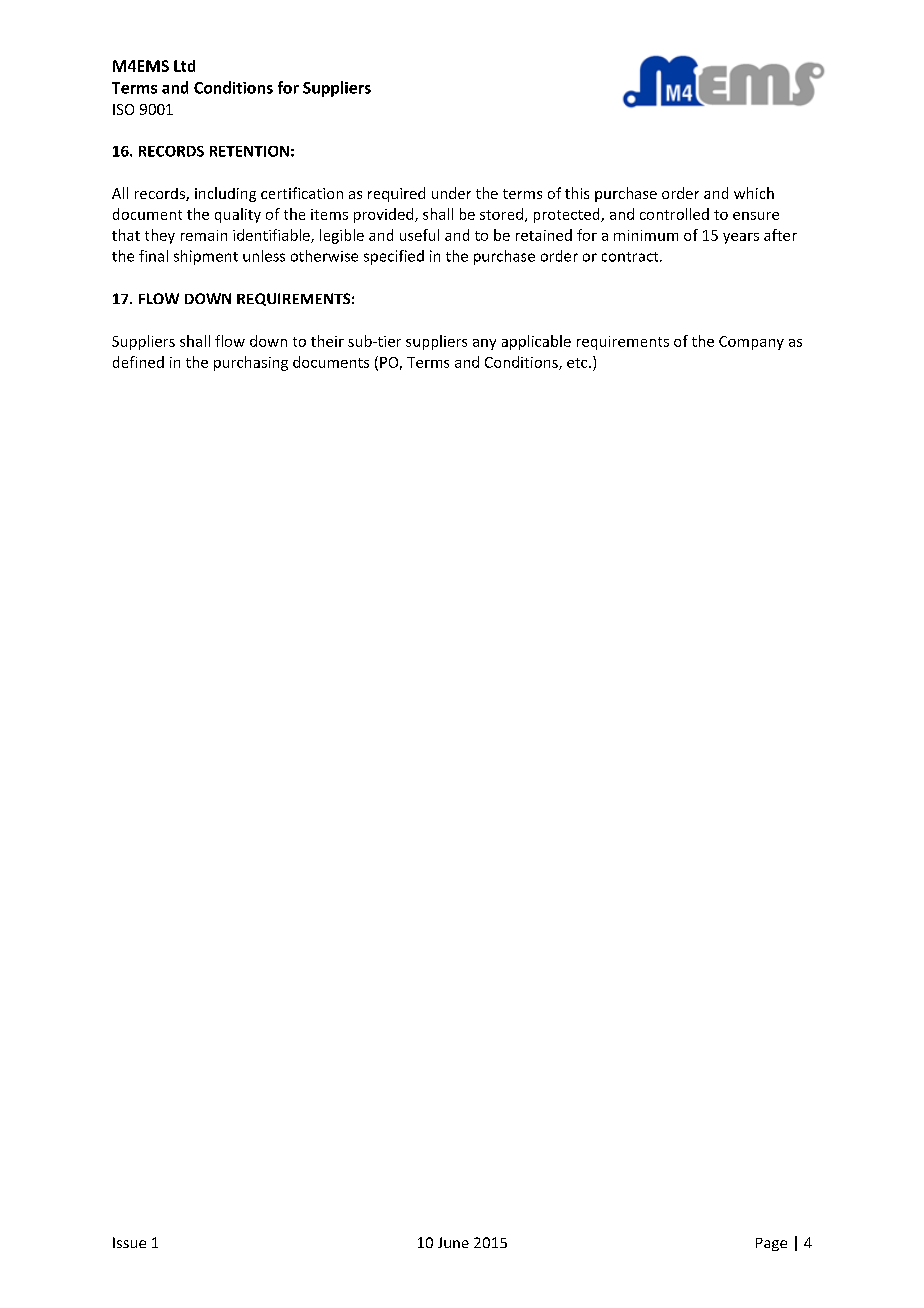 This screenshot has height=1308, width=924. Describe the element at coordinates (251, 363) in the screenshot. I see `purchasing` at that location.
